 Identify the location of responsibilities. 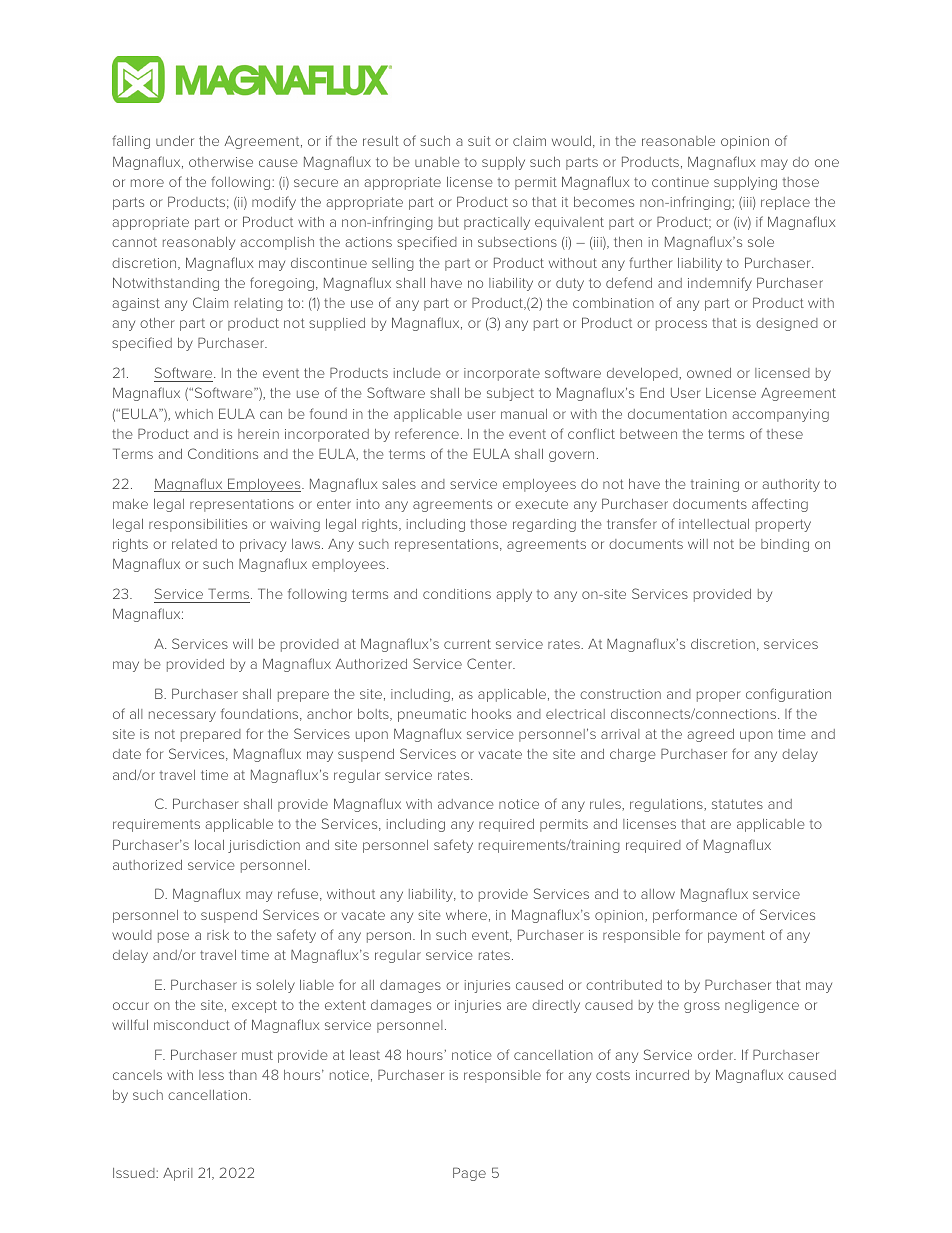
(198, 525).
